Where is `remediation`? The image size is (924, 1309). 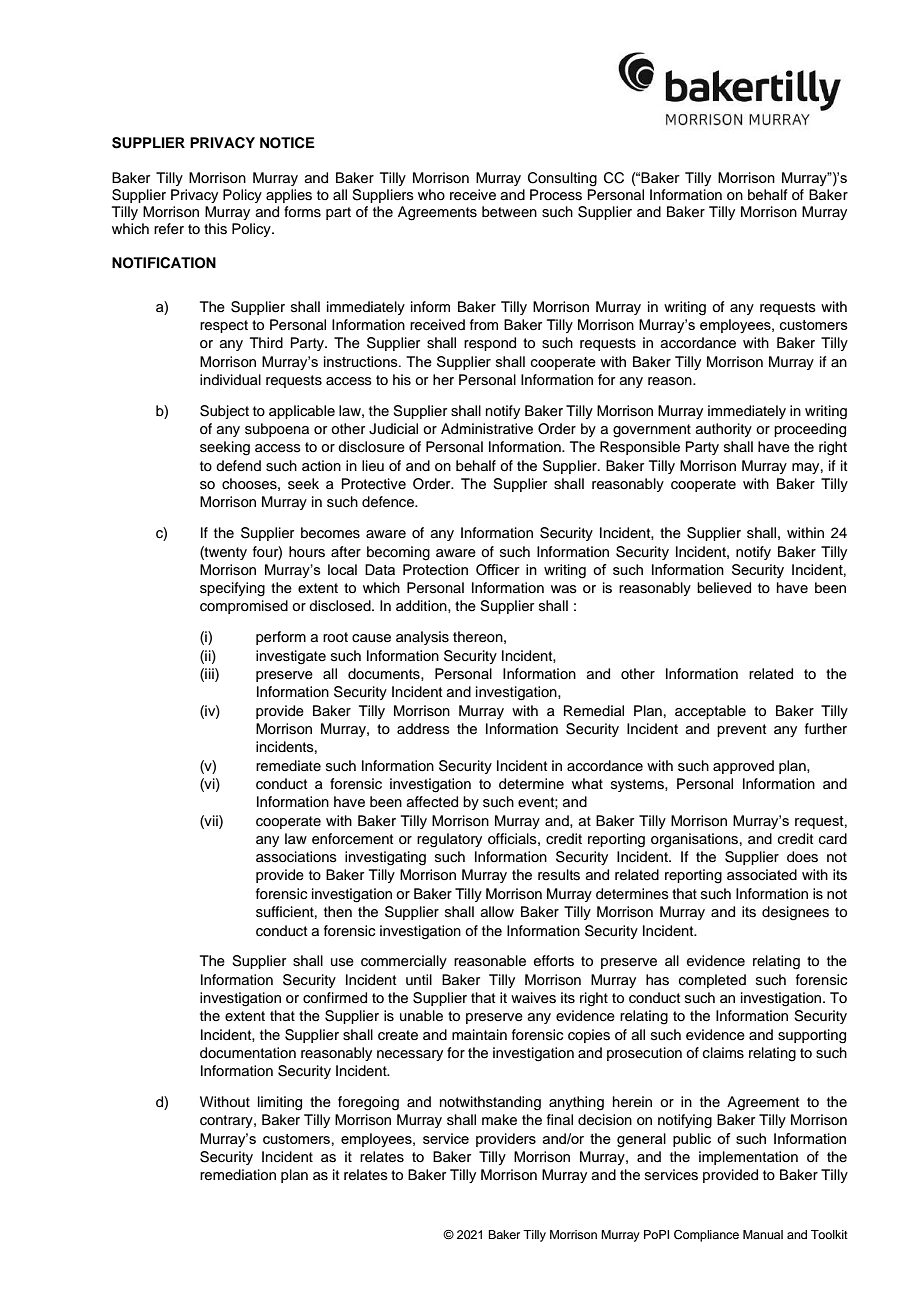 remediation is located at coordinates (238, 1175).
